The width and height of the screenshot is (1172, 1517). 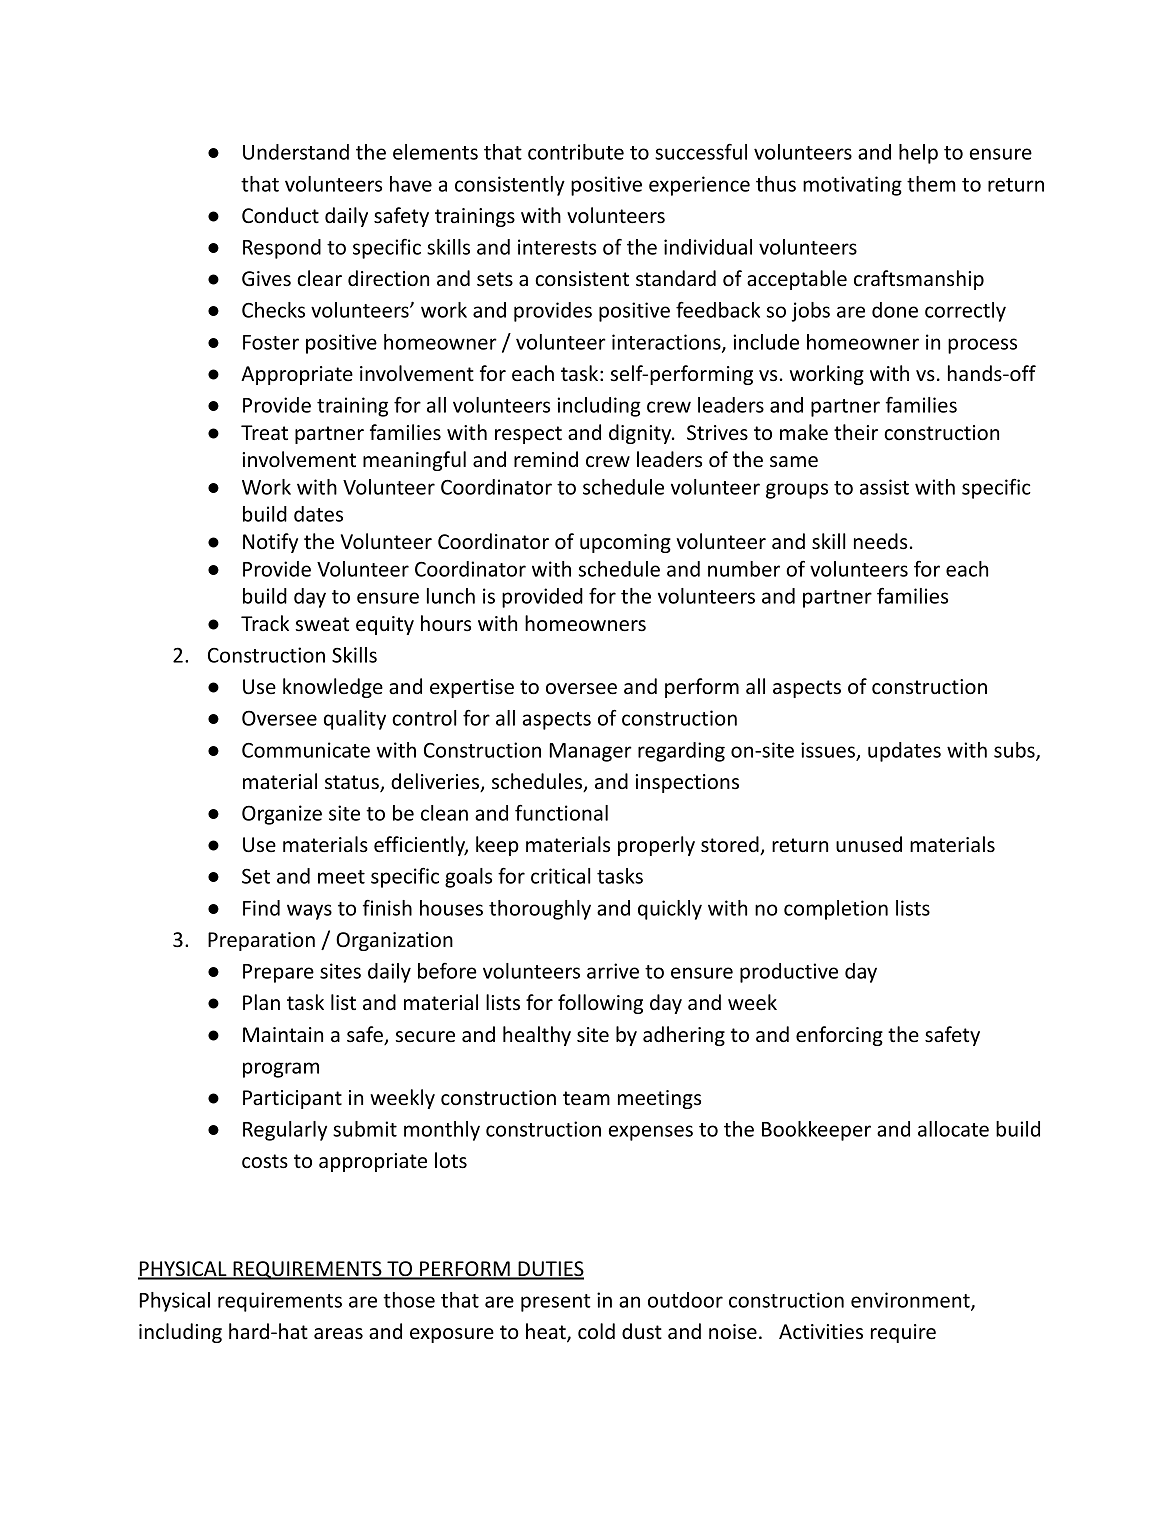 What do you see at coordinates (355, 720) in the screenshot?
I see `quality` at bounding box center [355, 720].
